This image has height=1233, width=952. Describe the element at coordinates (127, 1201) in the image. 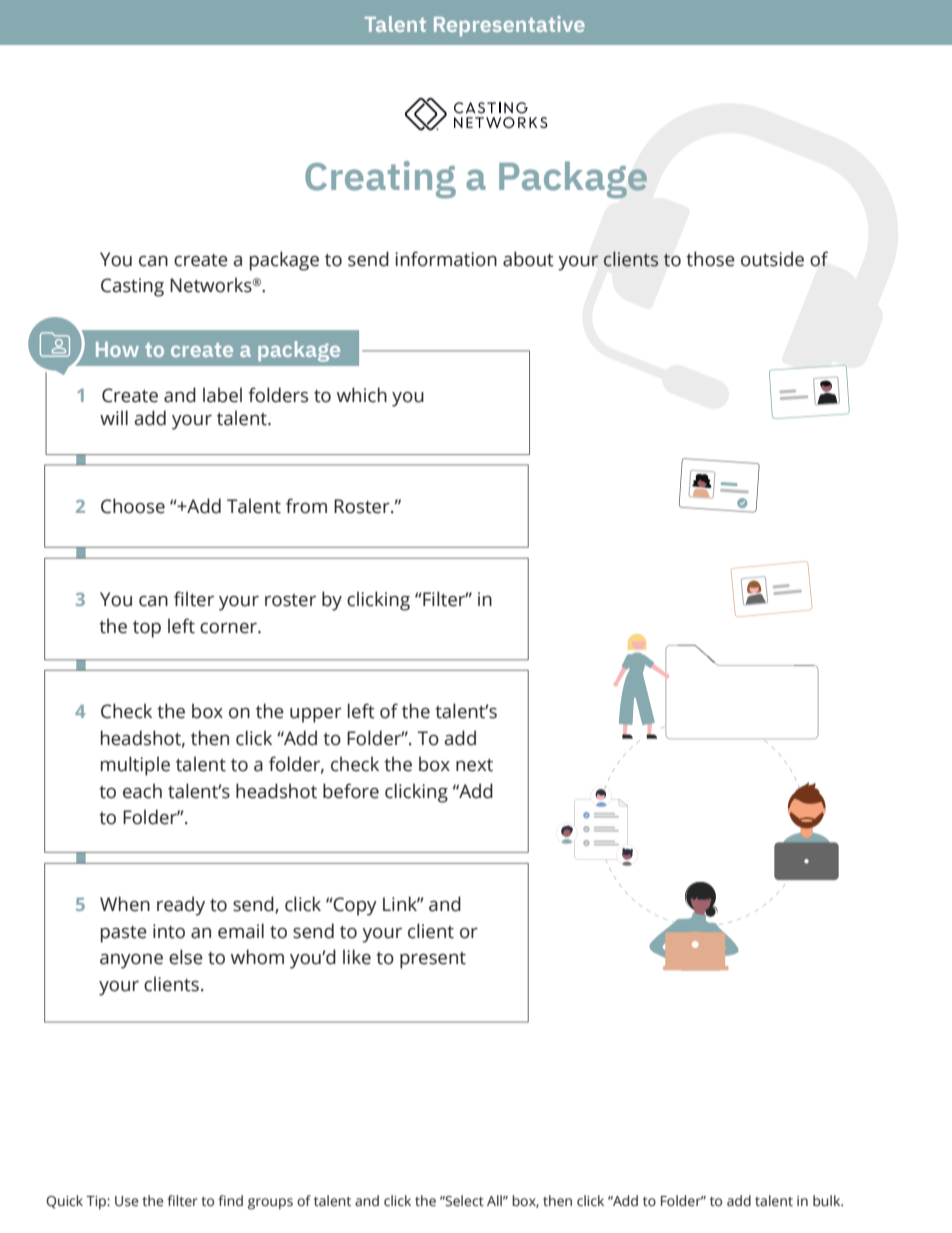

I see `Use` at that location.
